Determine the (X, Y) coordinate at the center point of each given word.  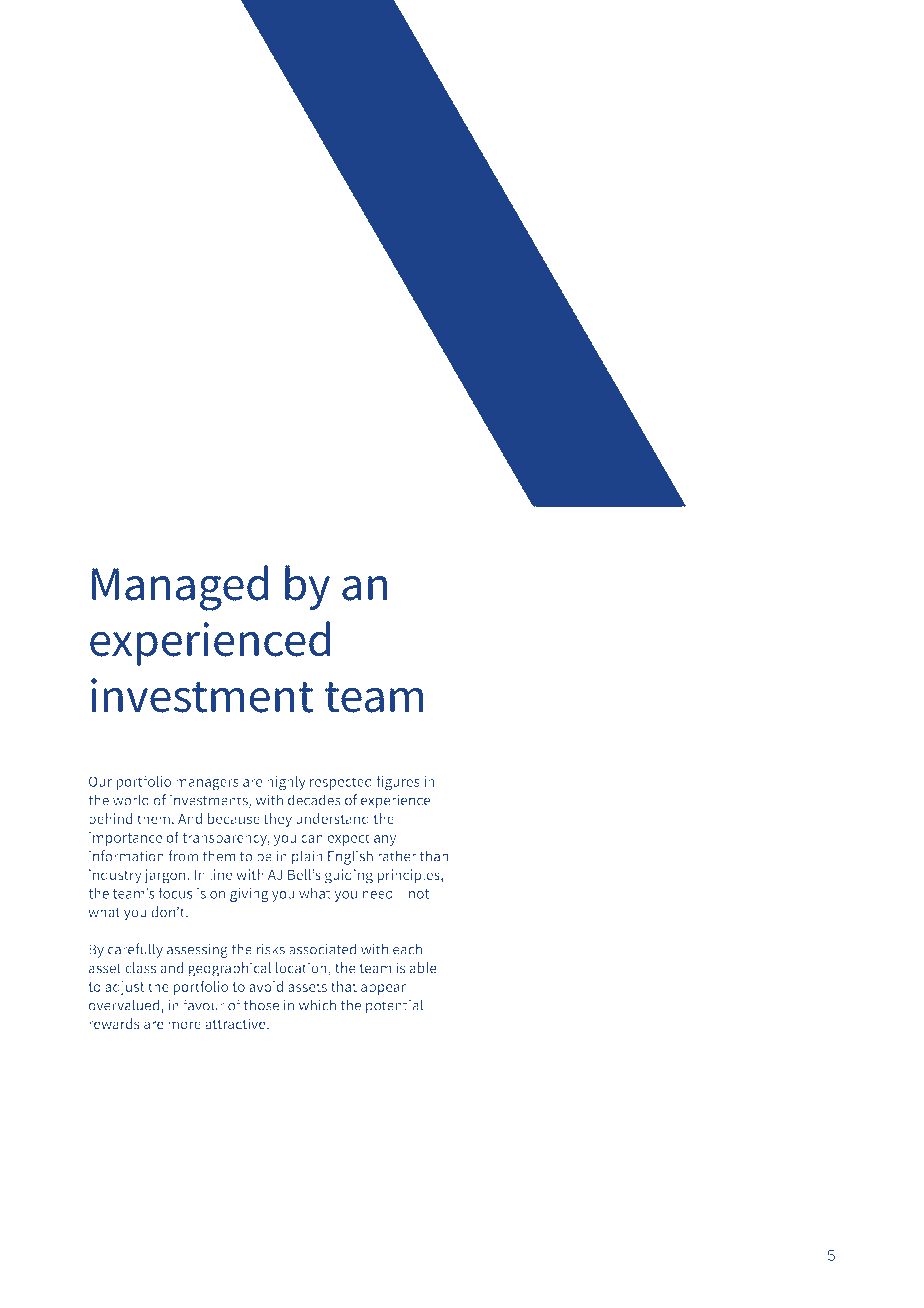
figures (398, 782)
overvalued (125, 1006)
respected (341, 783)
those (261, 1005)
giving (249, 895)
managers (207, 784)
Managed (180, 588)
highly (286, 782)
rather (397, 856)
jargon (166, 876)
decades (314, 800)
